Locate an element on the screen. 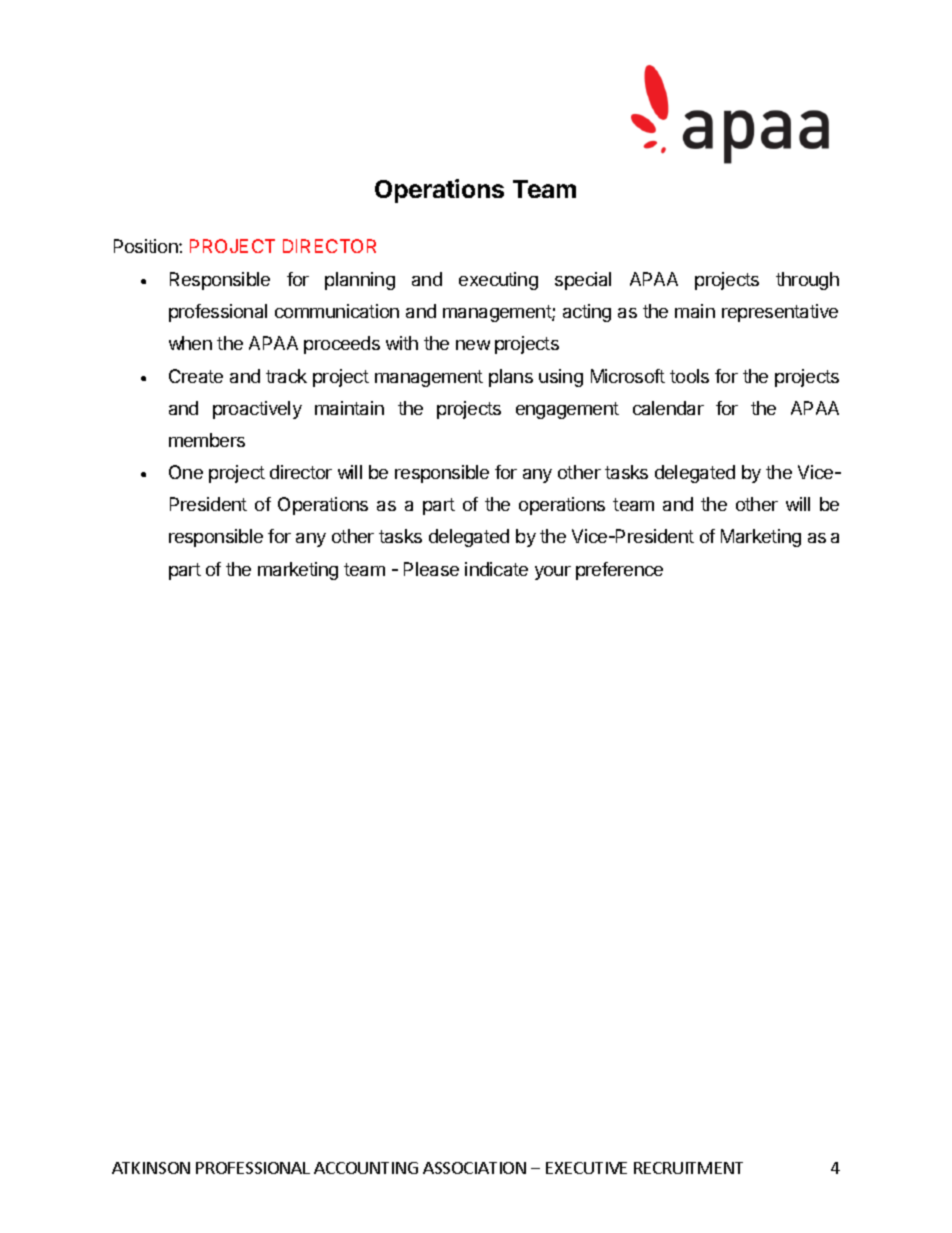 This screenshot has height=1233, width=952. ASSOCIATION is located at coordinates (474, 1168).
